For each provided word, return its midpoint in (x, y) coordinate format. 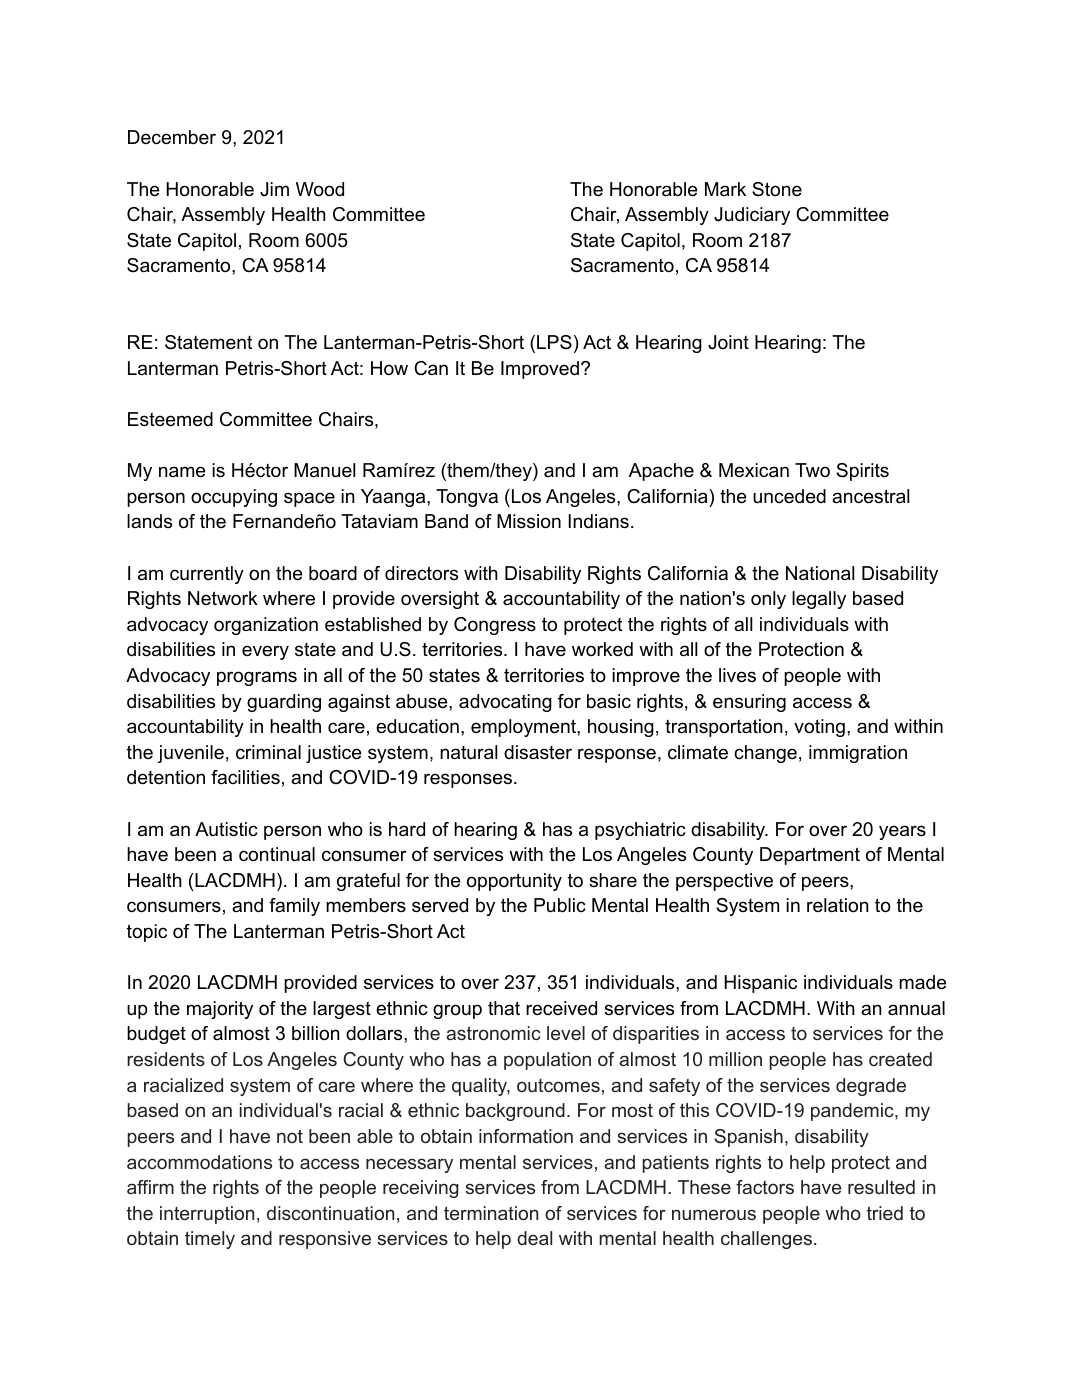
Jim (274, 189)
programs (257, 678)
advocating (505, 703)
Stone (777, 189)
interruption (207, 1215)
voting (819, 728)
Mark (725, 189)
